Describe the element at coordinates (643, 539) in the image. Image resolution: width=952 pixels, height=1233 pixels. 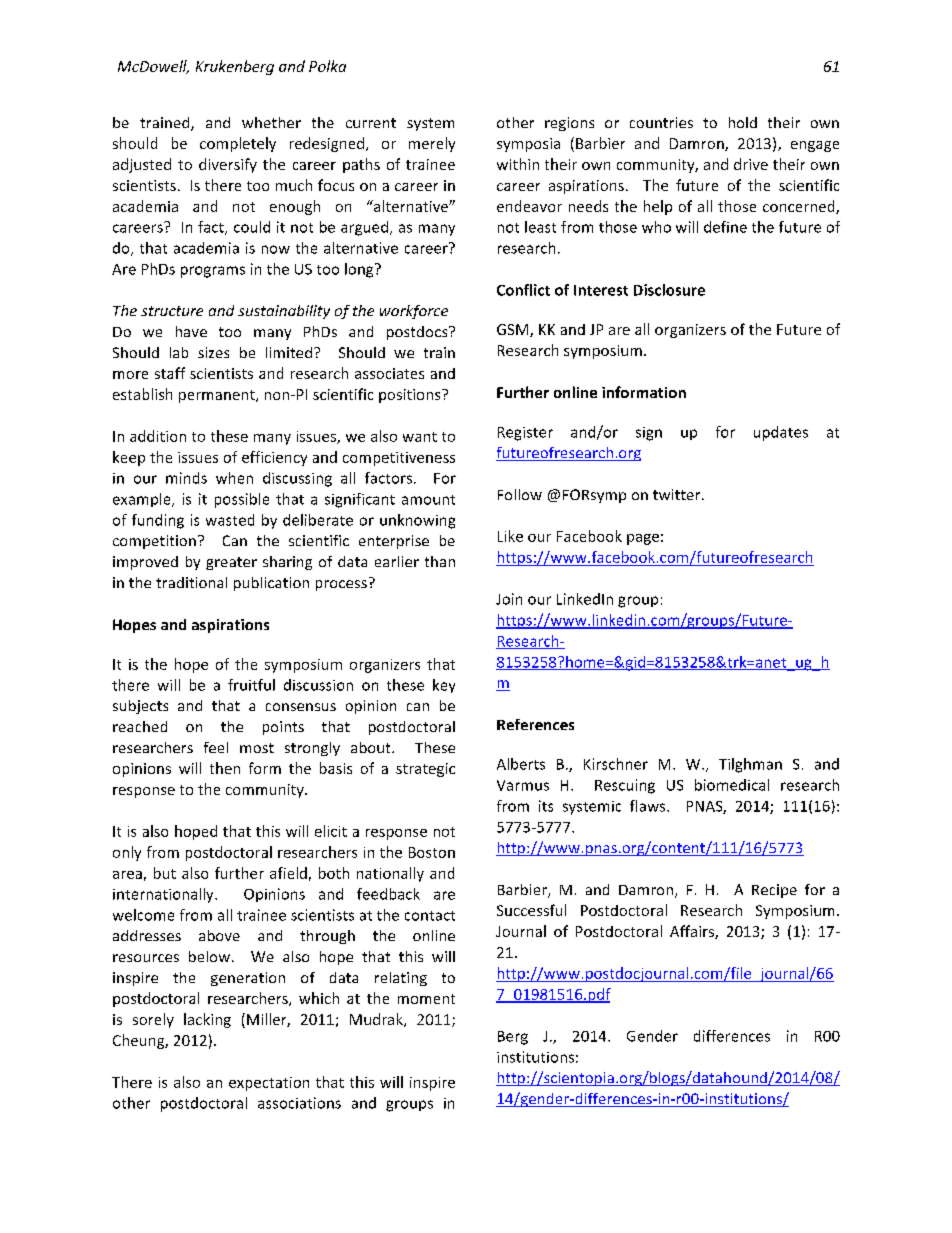
I see `page` at that location.
